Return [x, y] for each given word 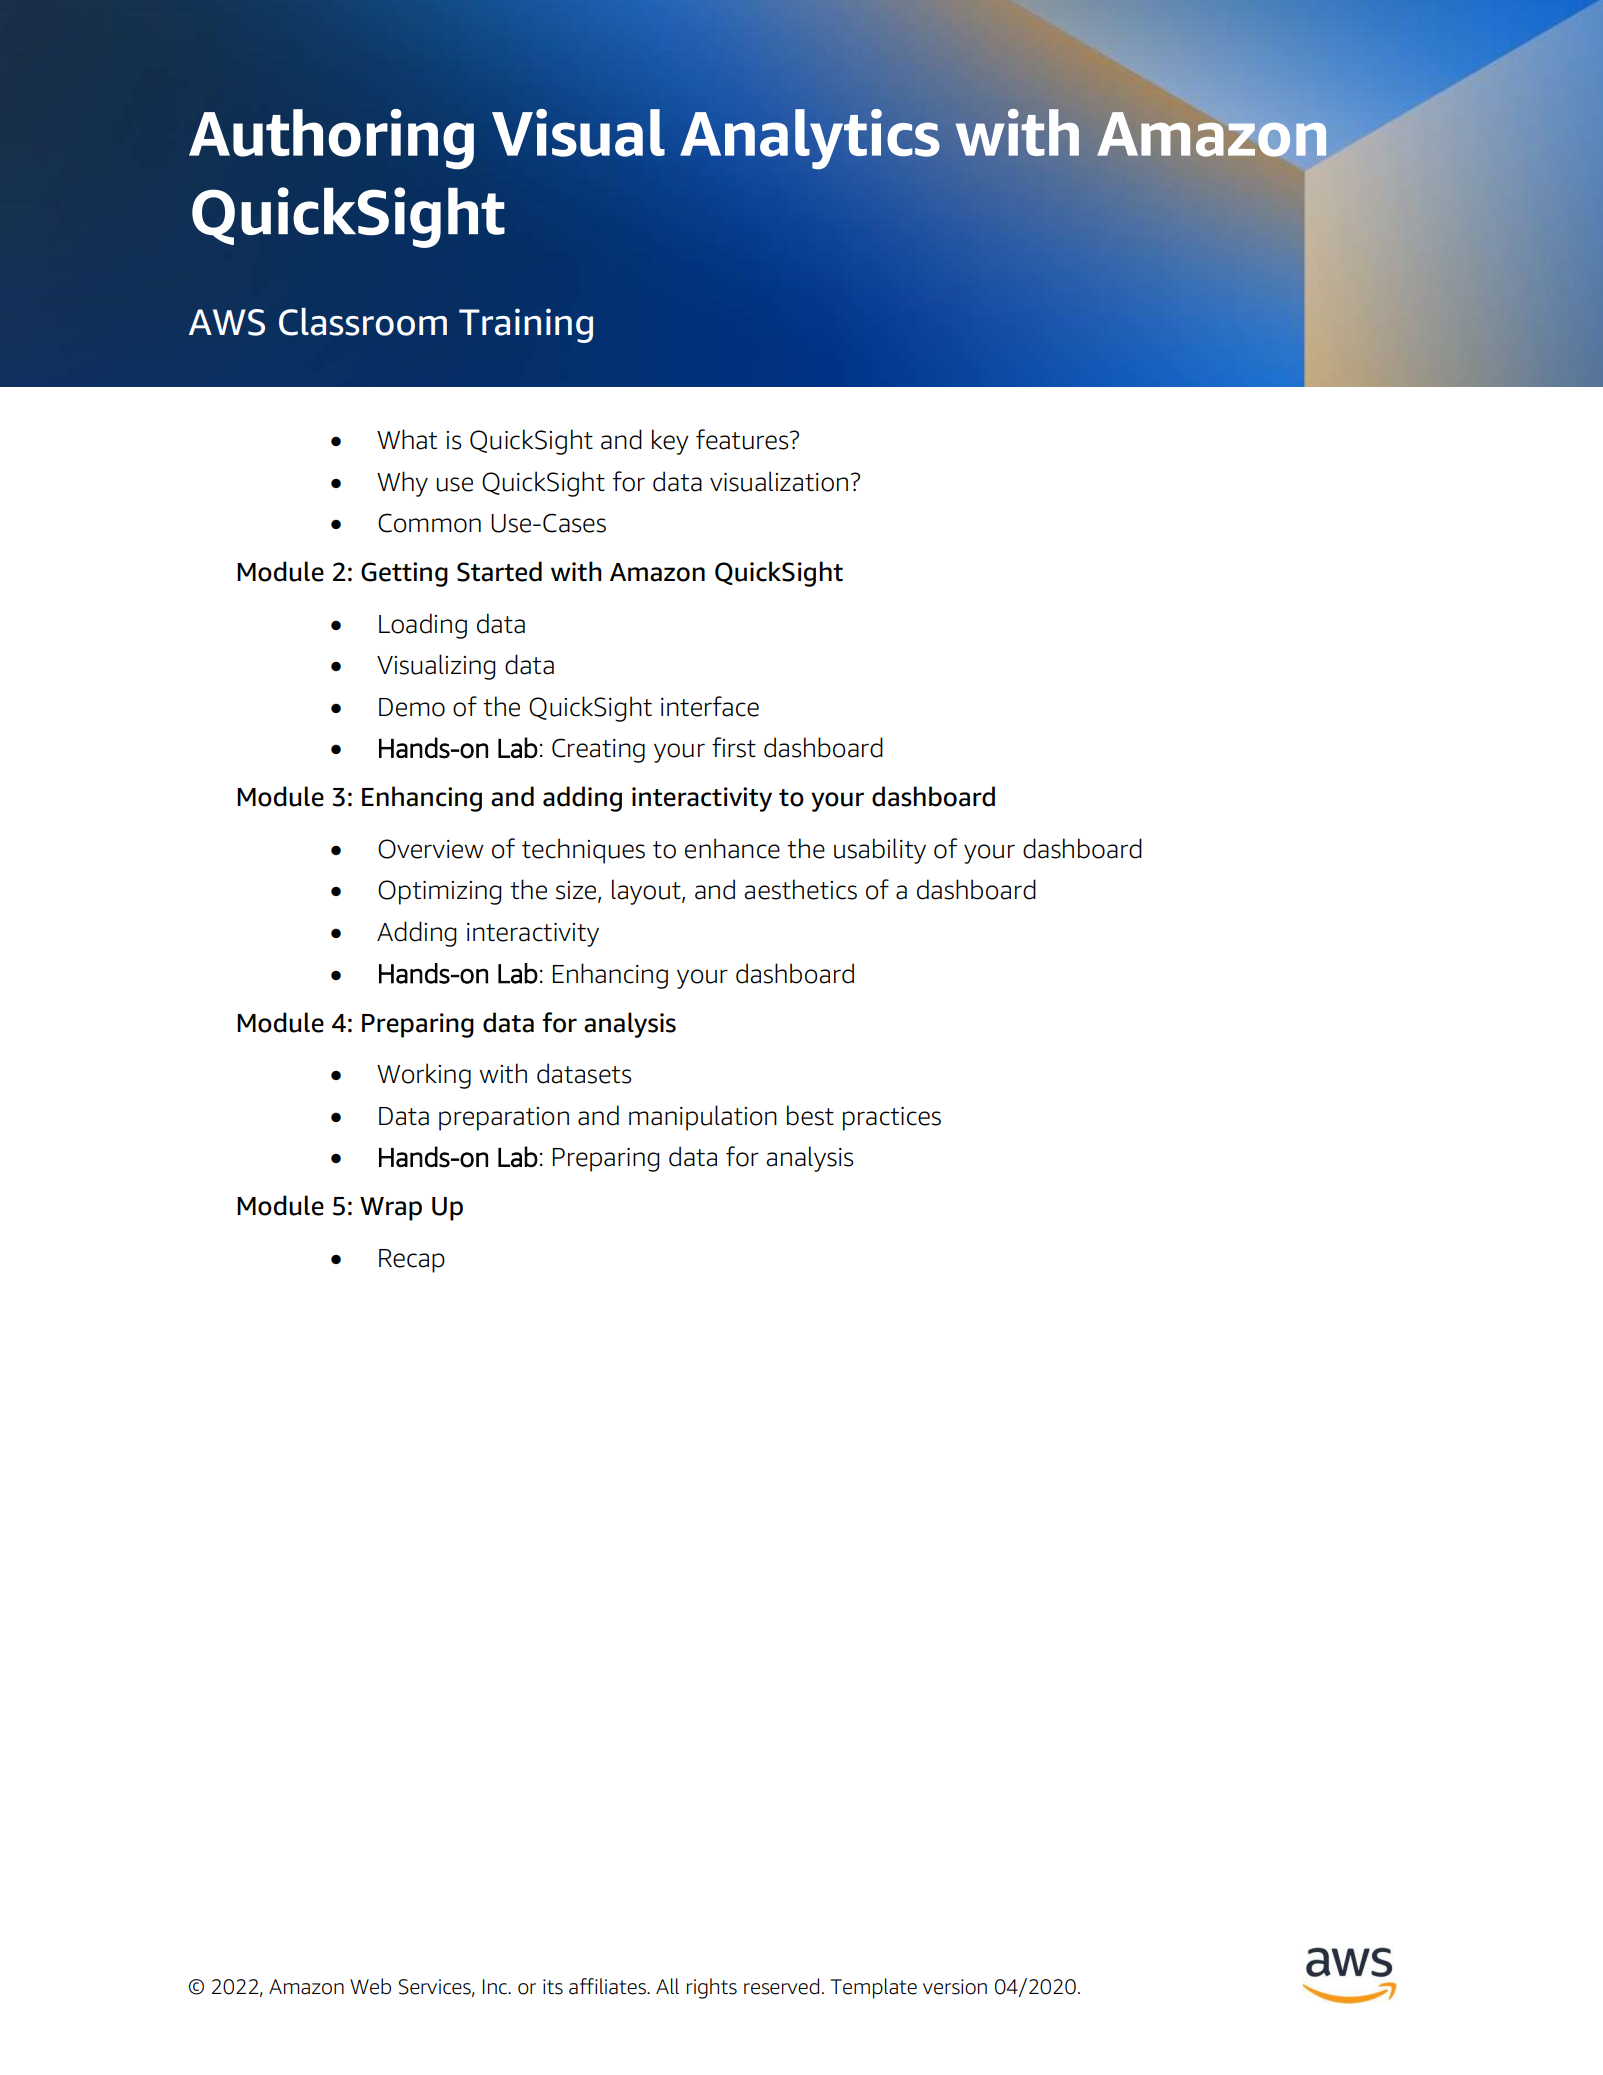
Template [873, 1988]
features [743, 439]
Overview [431, 849]
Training [526, 325]
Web [370, 1986]
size [577, 891]
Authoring [331, 139]
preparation [504, 1119]
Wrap [391, 1209]
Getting [404, 574]
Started [499, 571]
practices [892, 1119]
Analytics [810, 139]
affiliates [608, 1986]
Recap [412, 1261]
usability [880, 851]
